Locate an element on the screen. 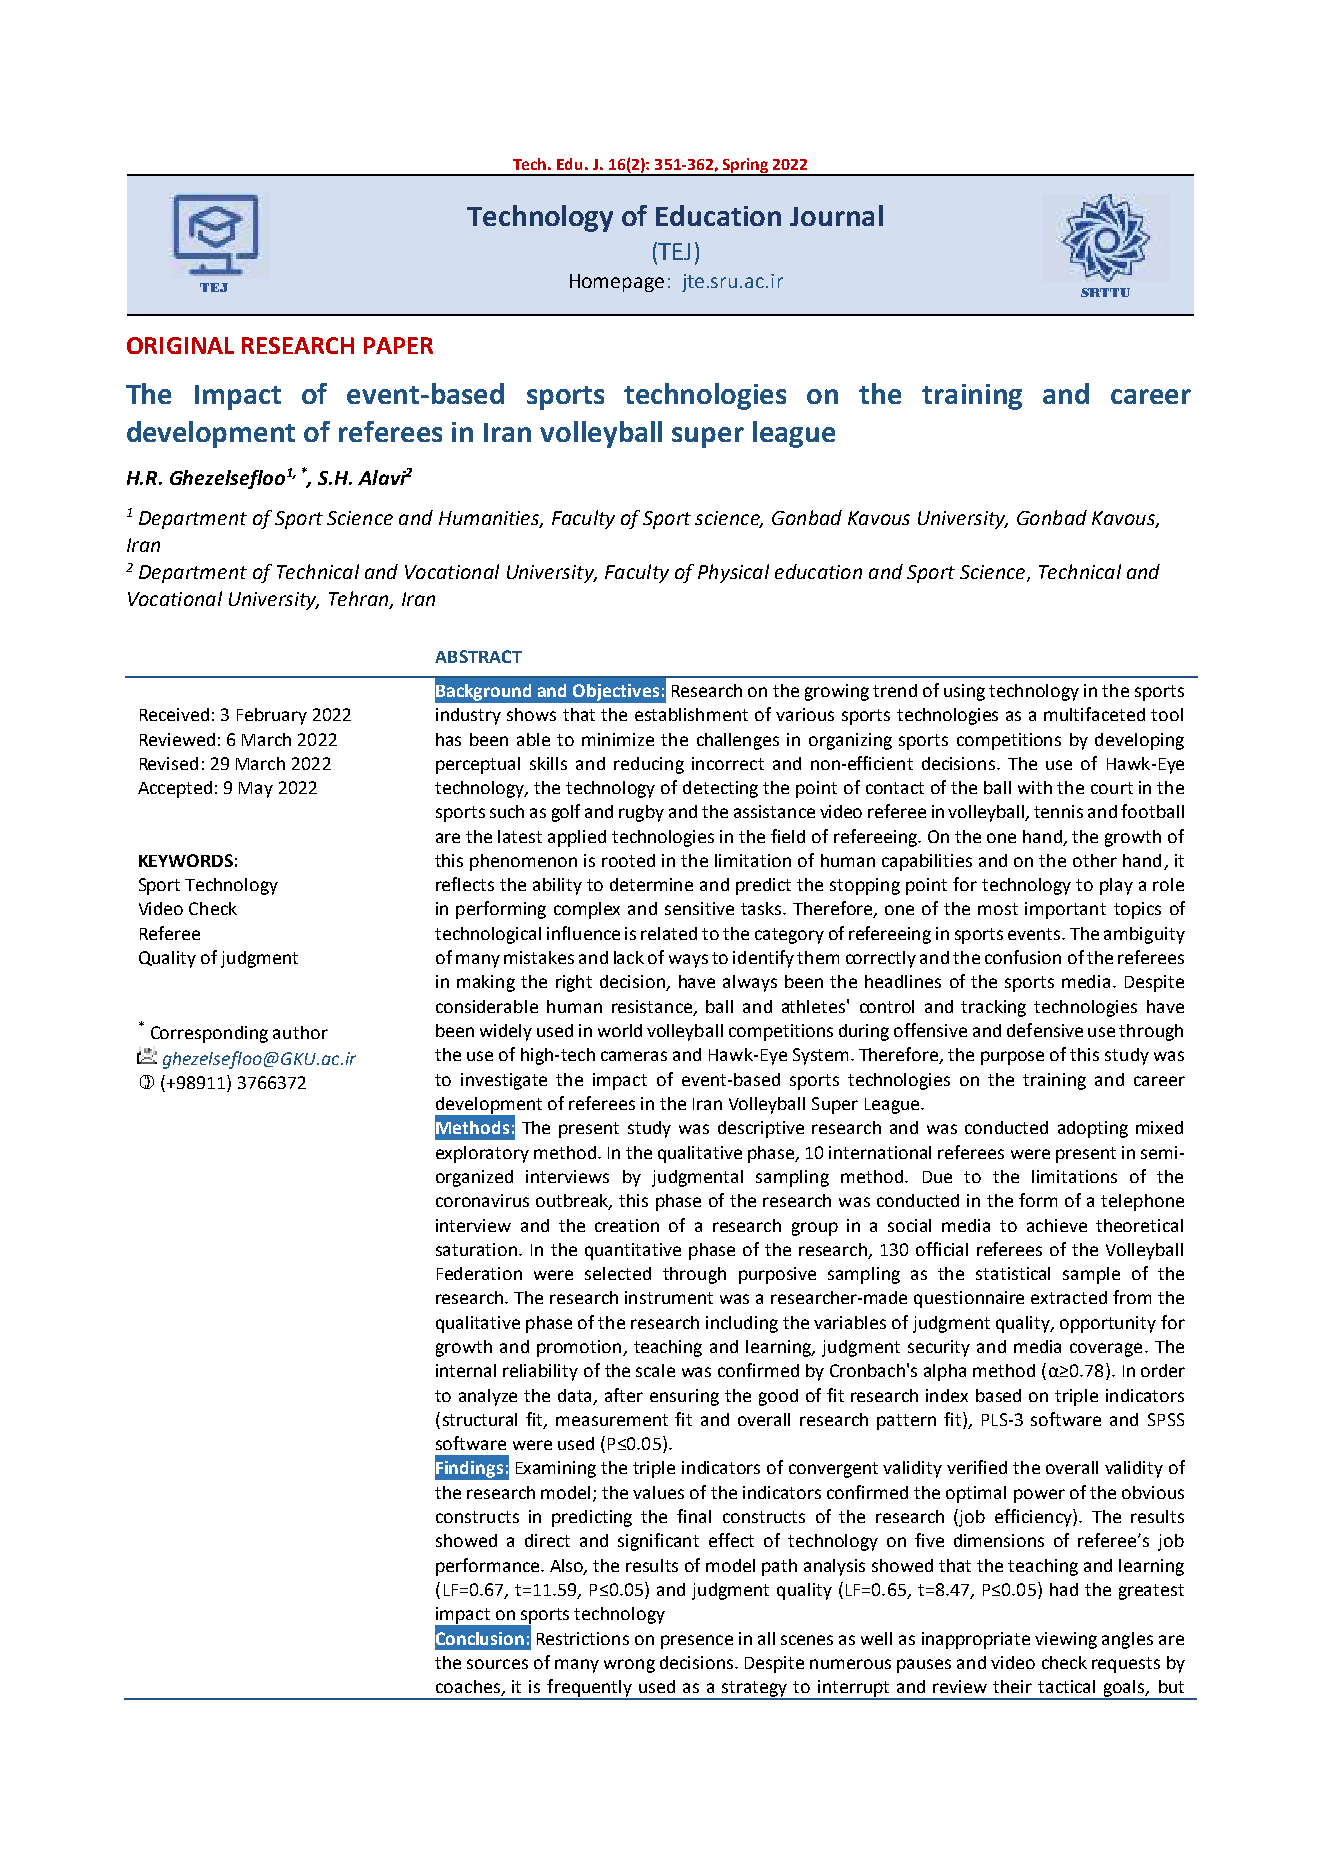 Image resolution: width=1317 pixels, height=1862 pixels. coaches is located at coordinates (469, 1688).
